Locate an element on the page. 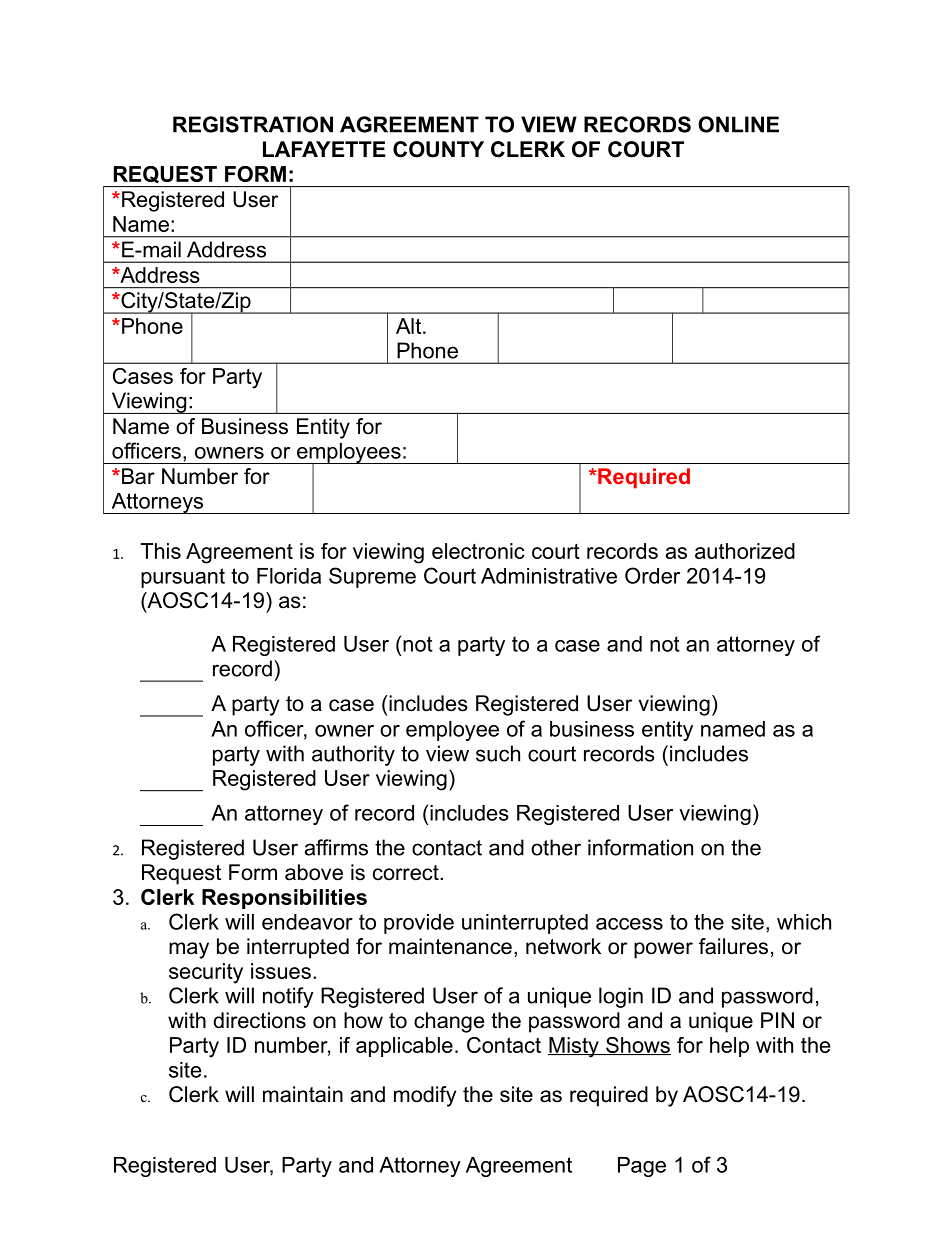 Image resolution: width=952 pixels, height=1233 pixels. REGISTRATION is located at coordinates (253, 124).
